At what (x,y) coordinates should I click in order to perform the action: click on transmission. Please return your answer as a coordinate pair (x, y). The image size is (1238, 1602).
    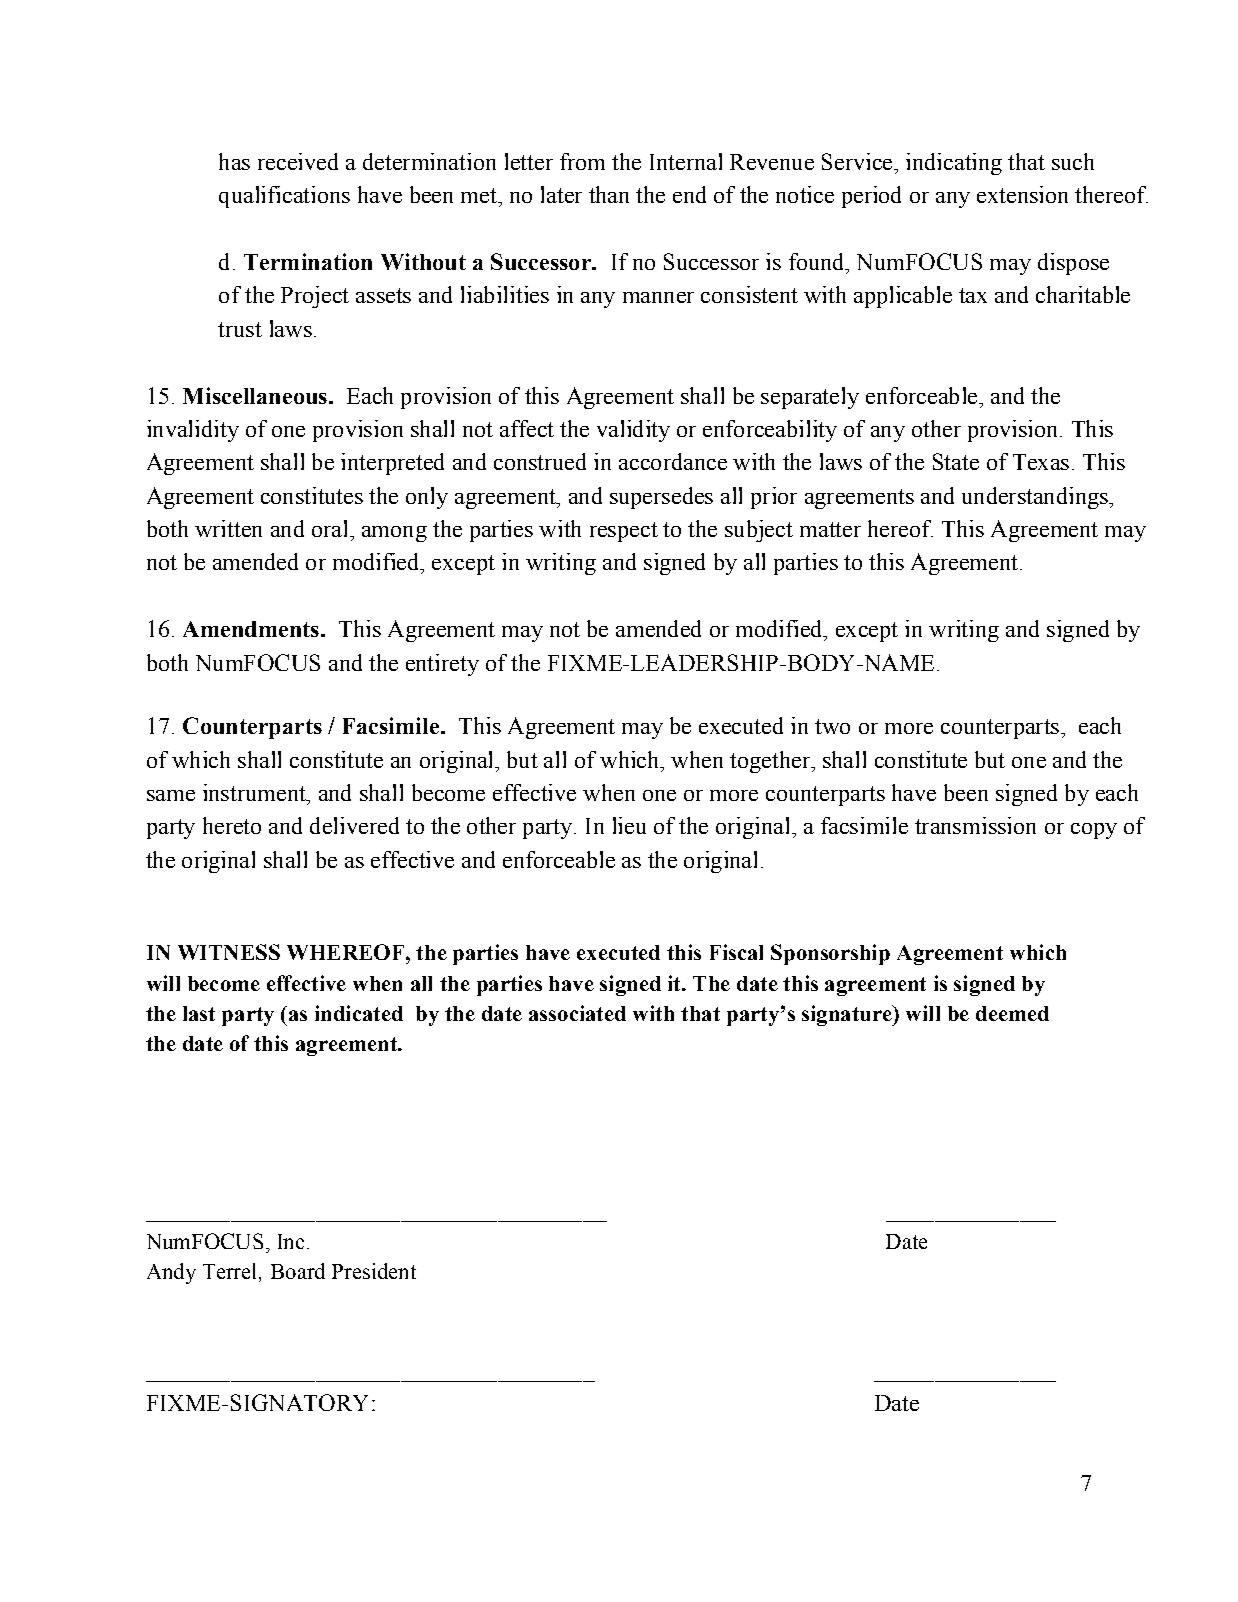
    Looking at the image, I should click on (975, 825).
